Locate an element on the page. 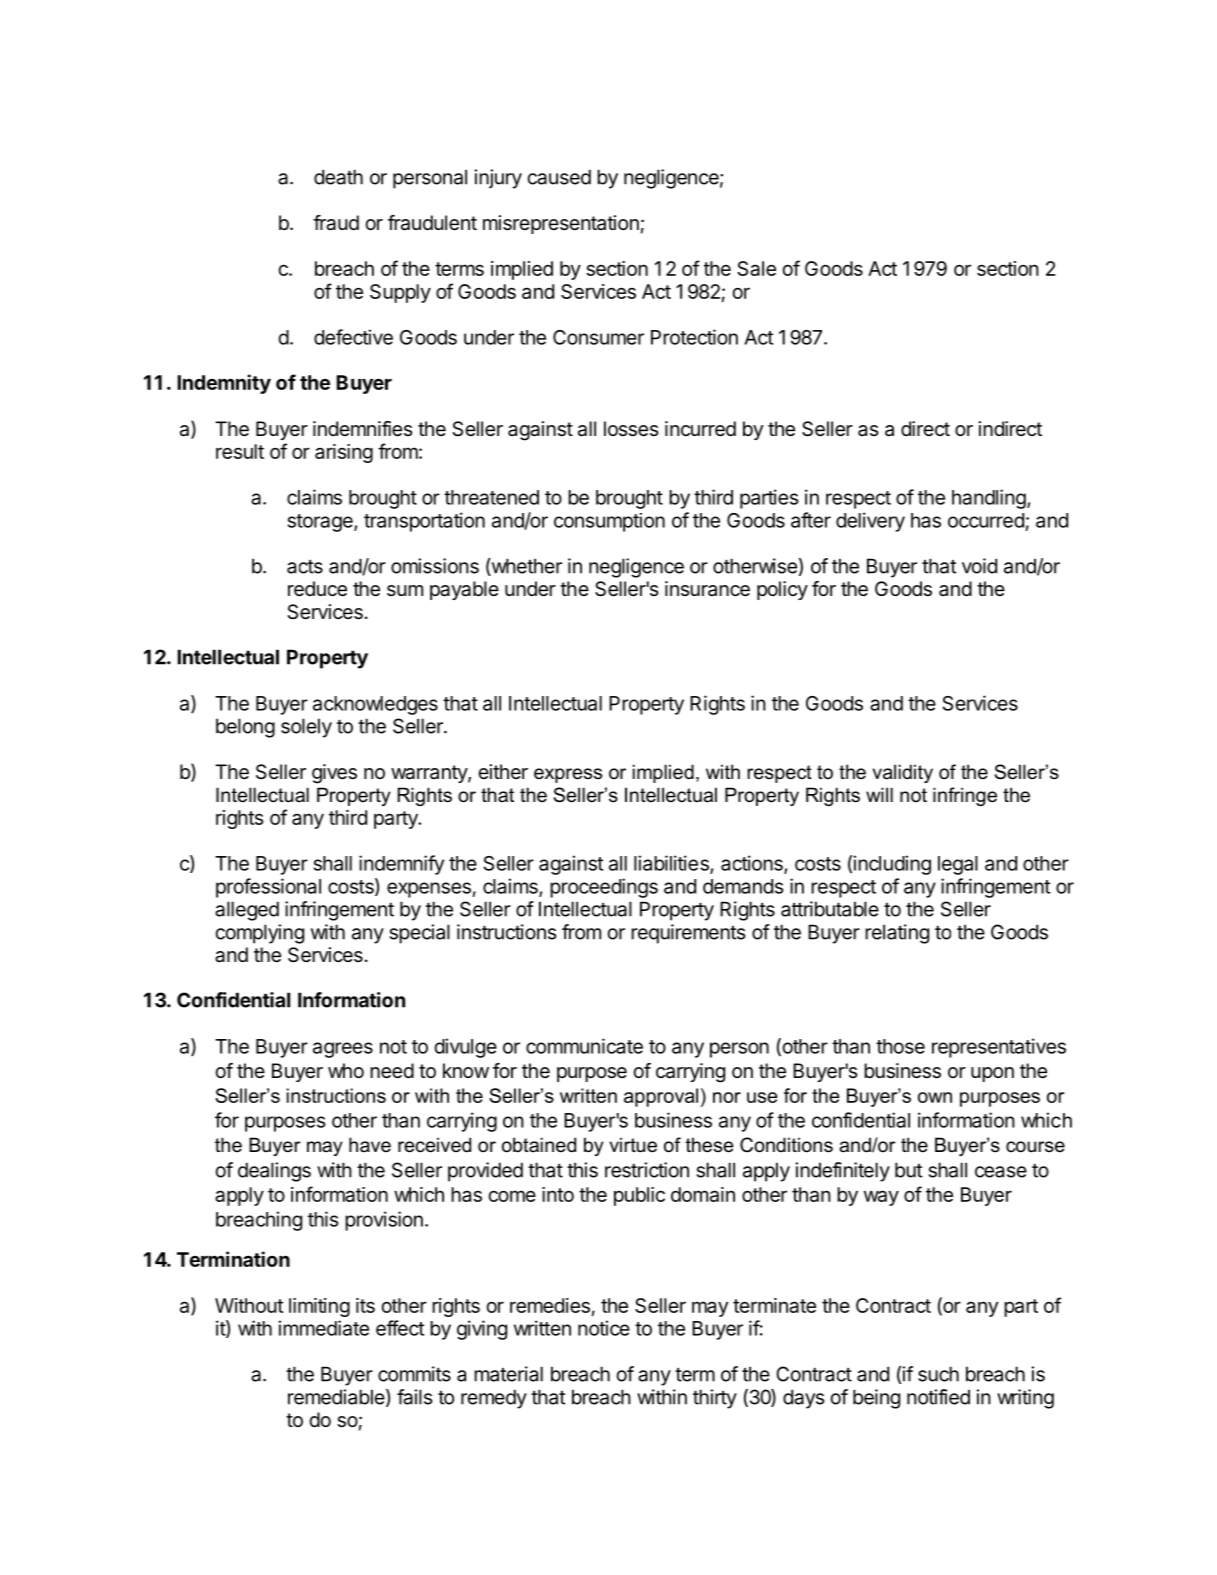  immediate is located at coordinates (324, 1328).
